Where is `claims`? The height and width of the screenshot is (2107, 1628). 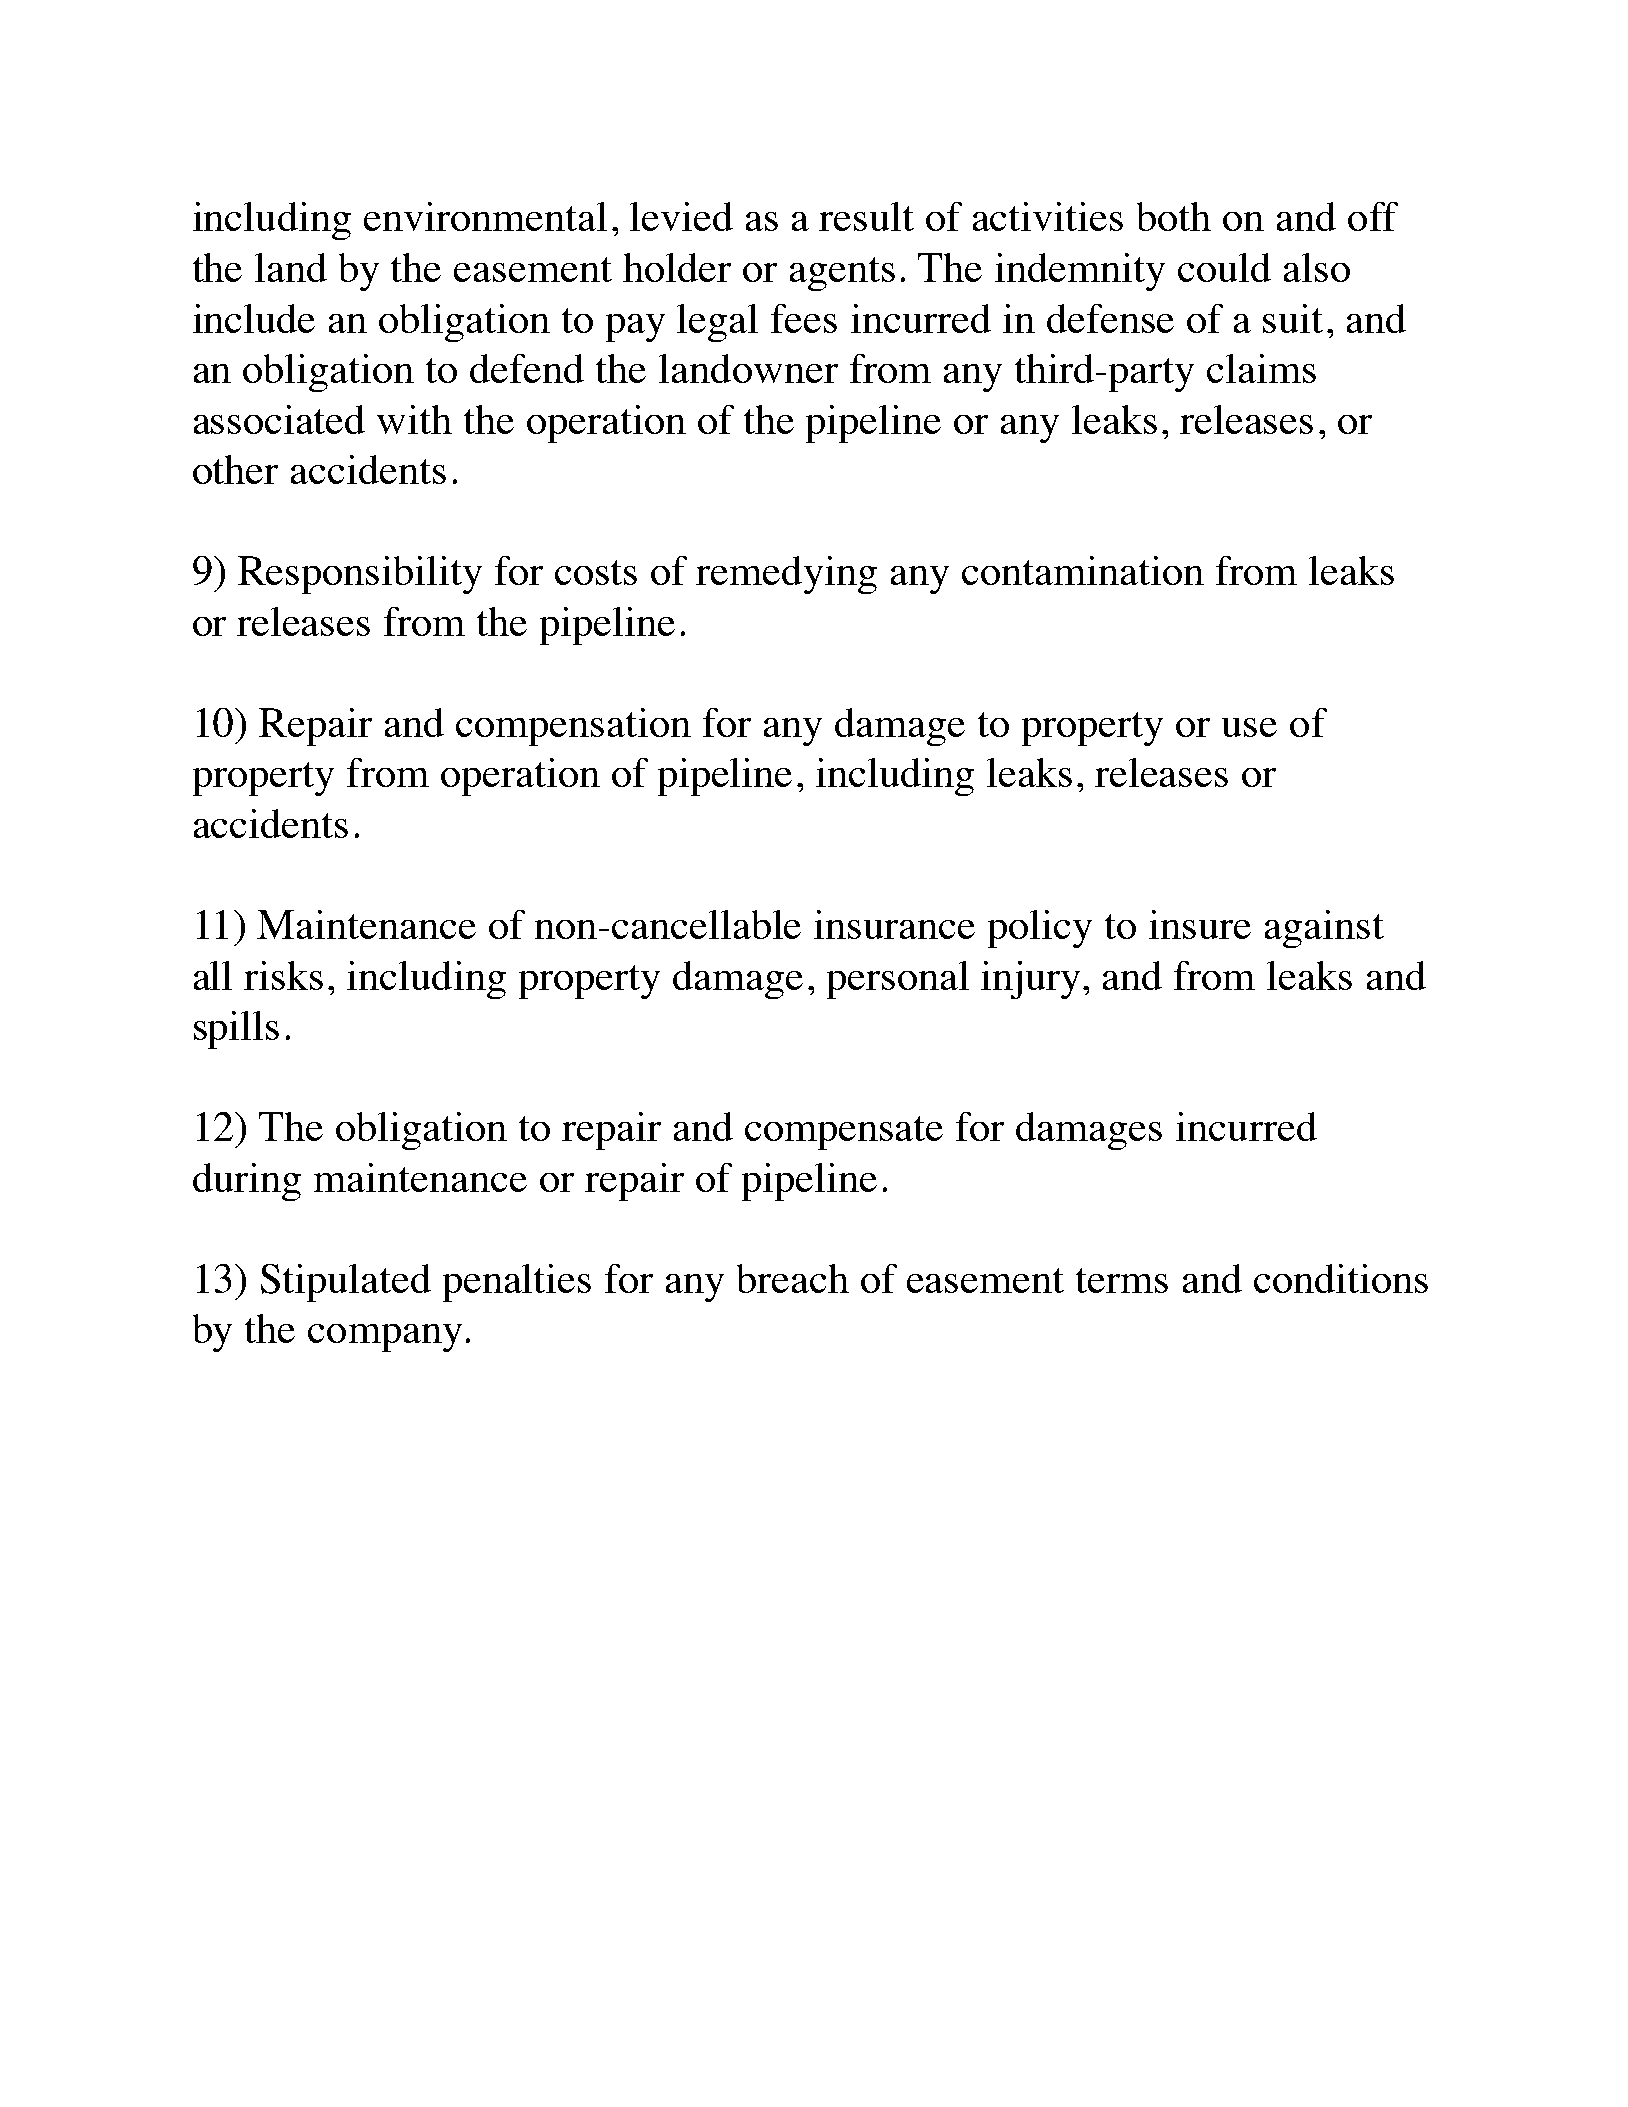 claims is located at coordinates (1261, 368).
